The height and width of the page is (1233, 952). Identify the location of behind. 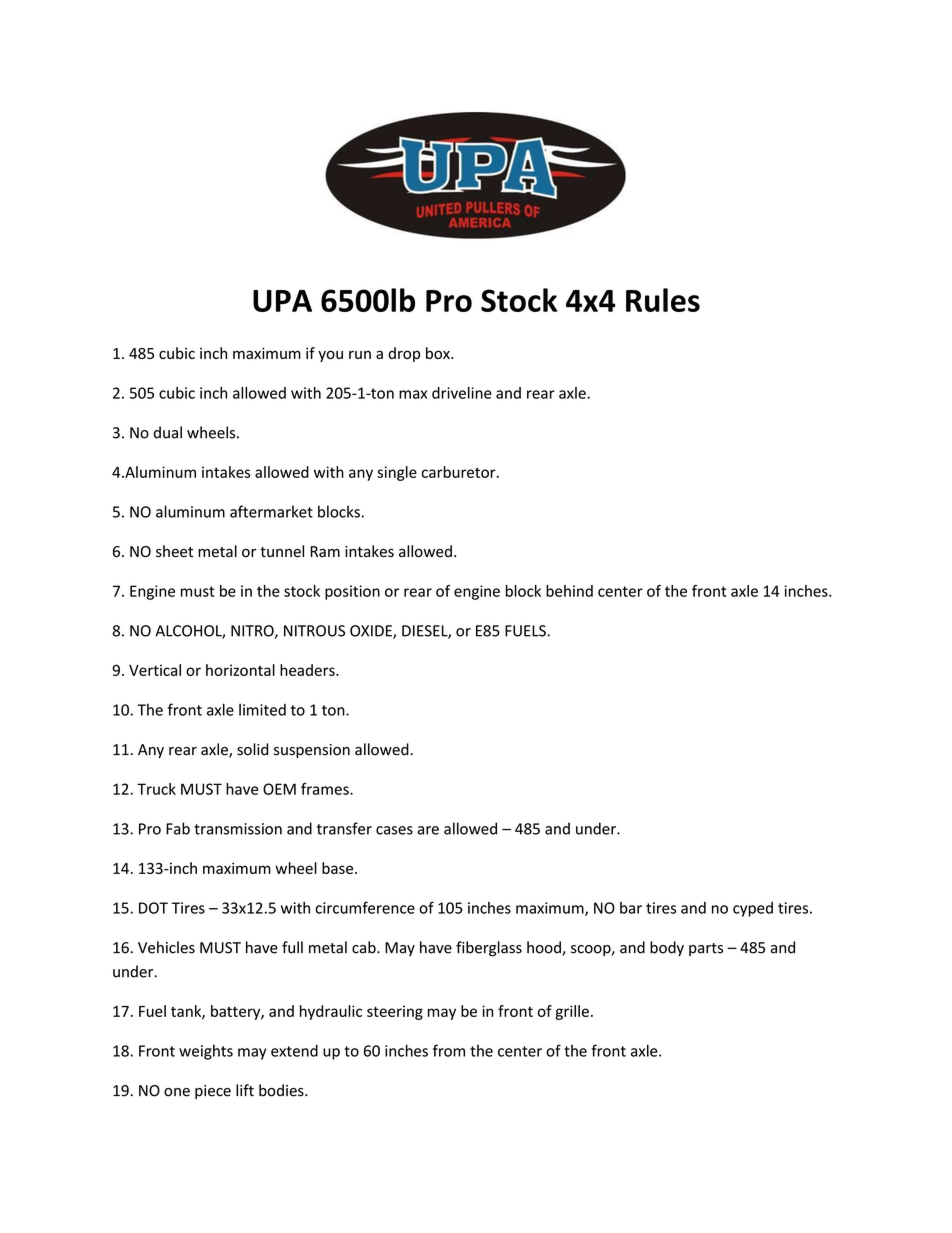
(569, 591).
